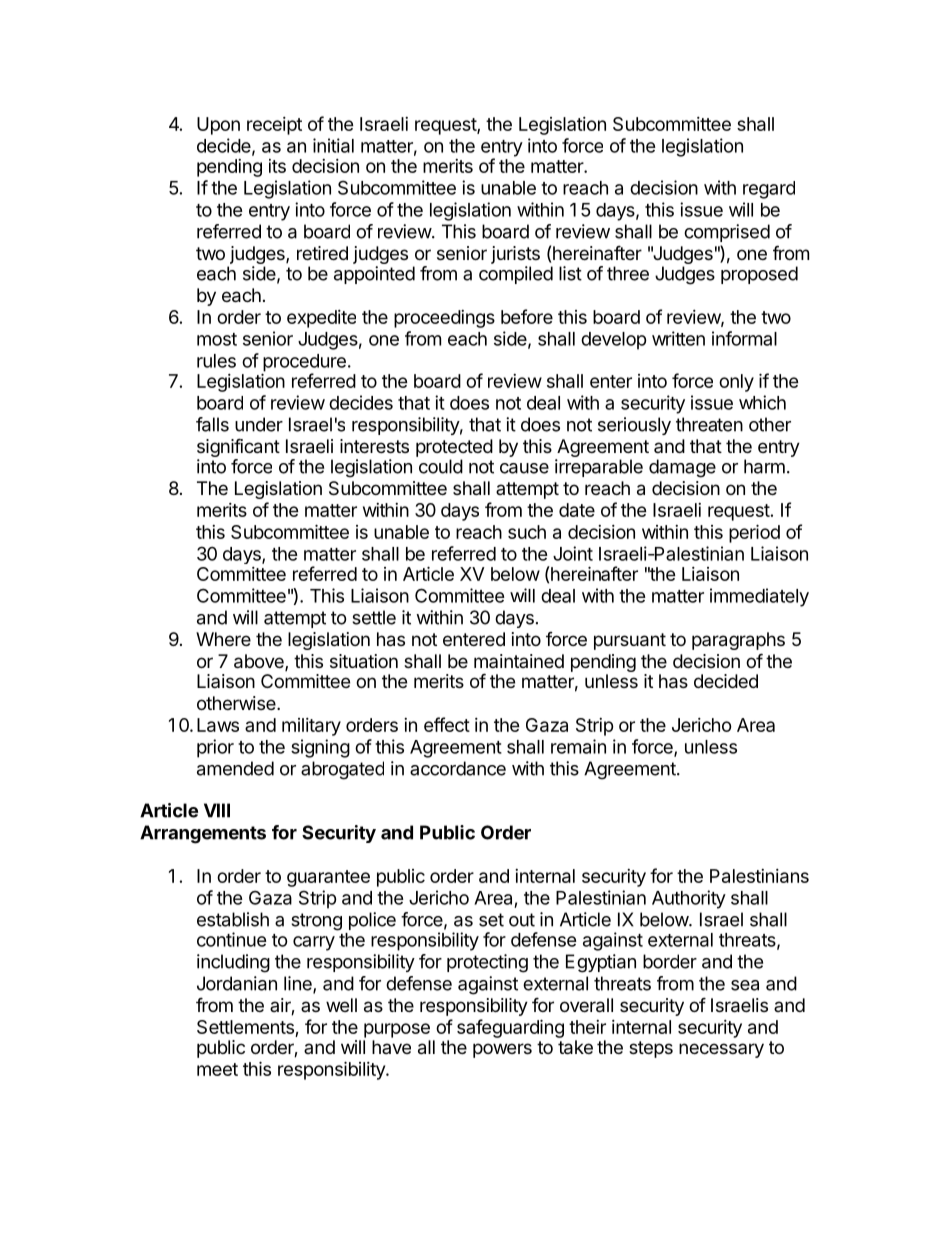 This page has width=952, height=1233. Describe the element at coordinates (515, 255) in the page. I see `jurists` at that location.
